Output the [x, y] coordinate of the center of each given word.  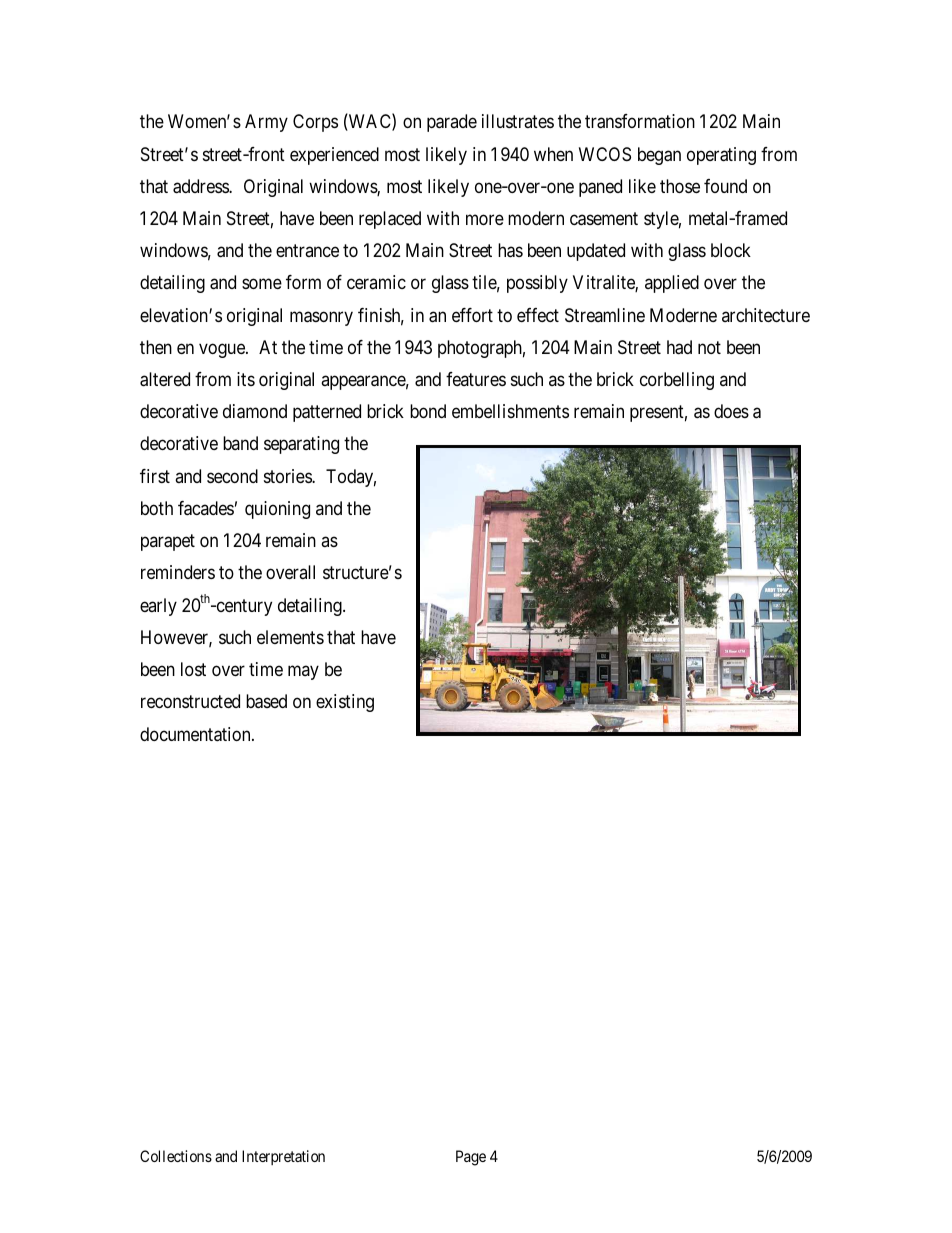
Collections [176, 1156]
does [731, 411]
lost [193, 669]
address [201, 186]
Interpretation [283, 1157]
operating [721, 156]
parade [452, 123]
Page [471, 1158]
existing [345, 703]
